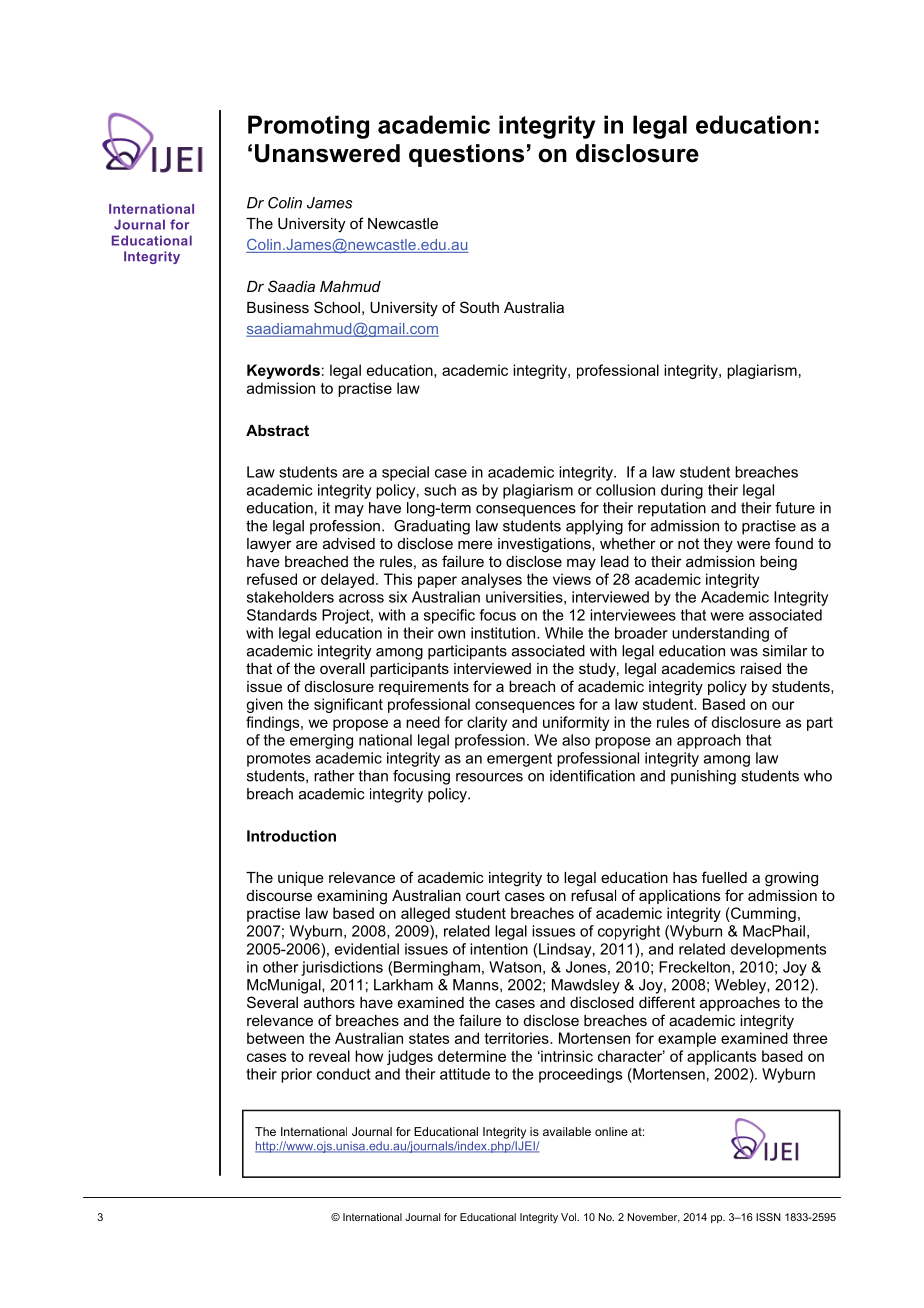 The image size is (924, 1308). I want to click on collusion, so click(625, 490).
